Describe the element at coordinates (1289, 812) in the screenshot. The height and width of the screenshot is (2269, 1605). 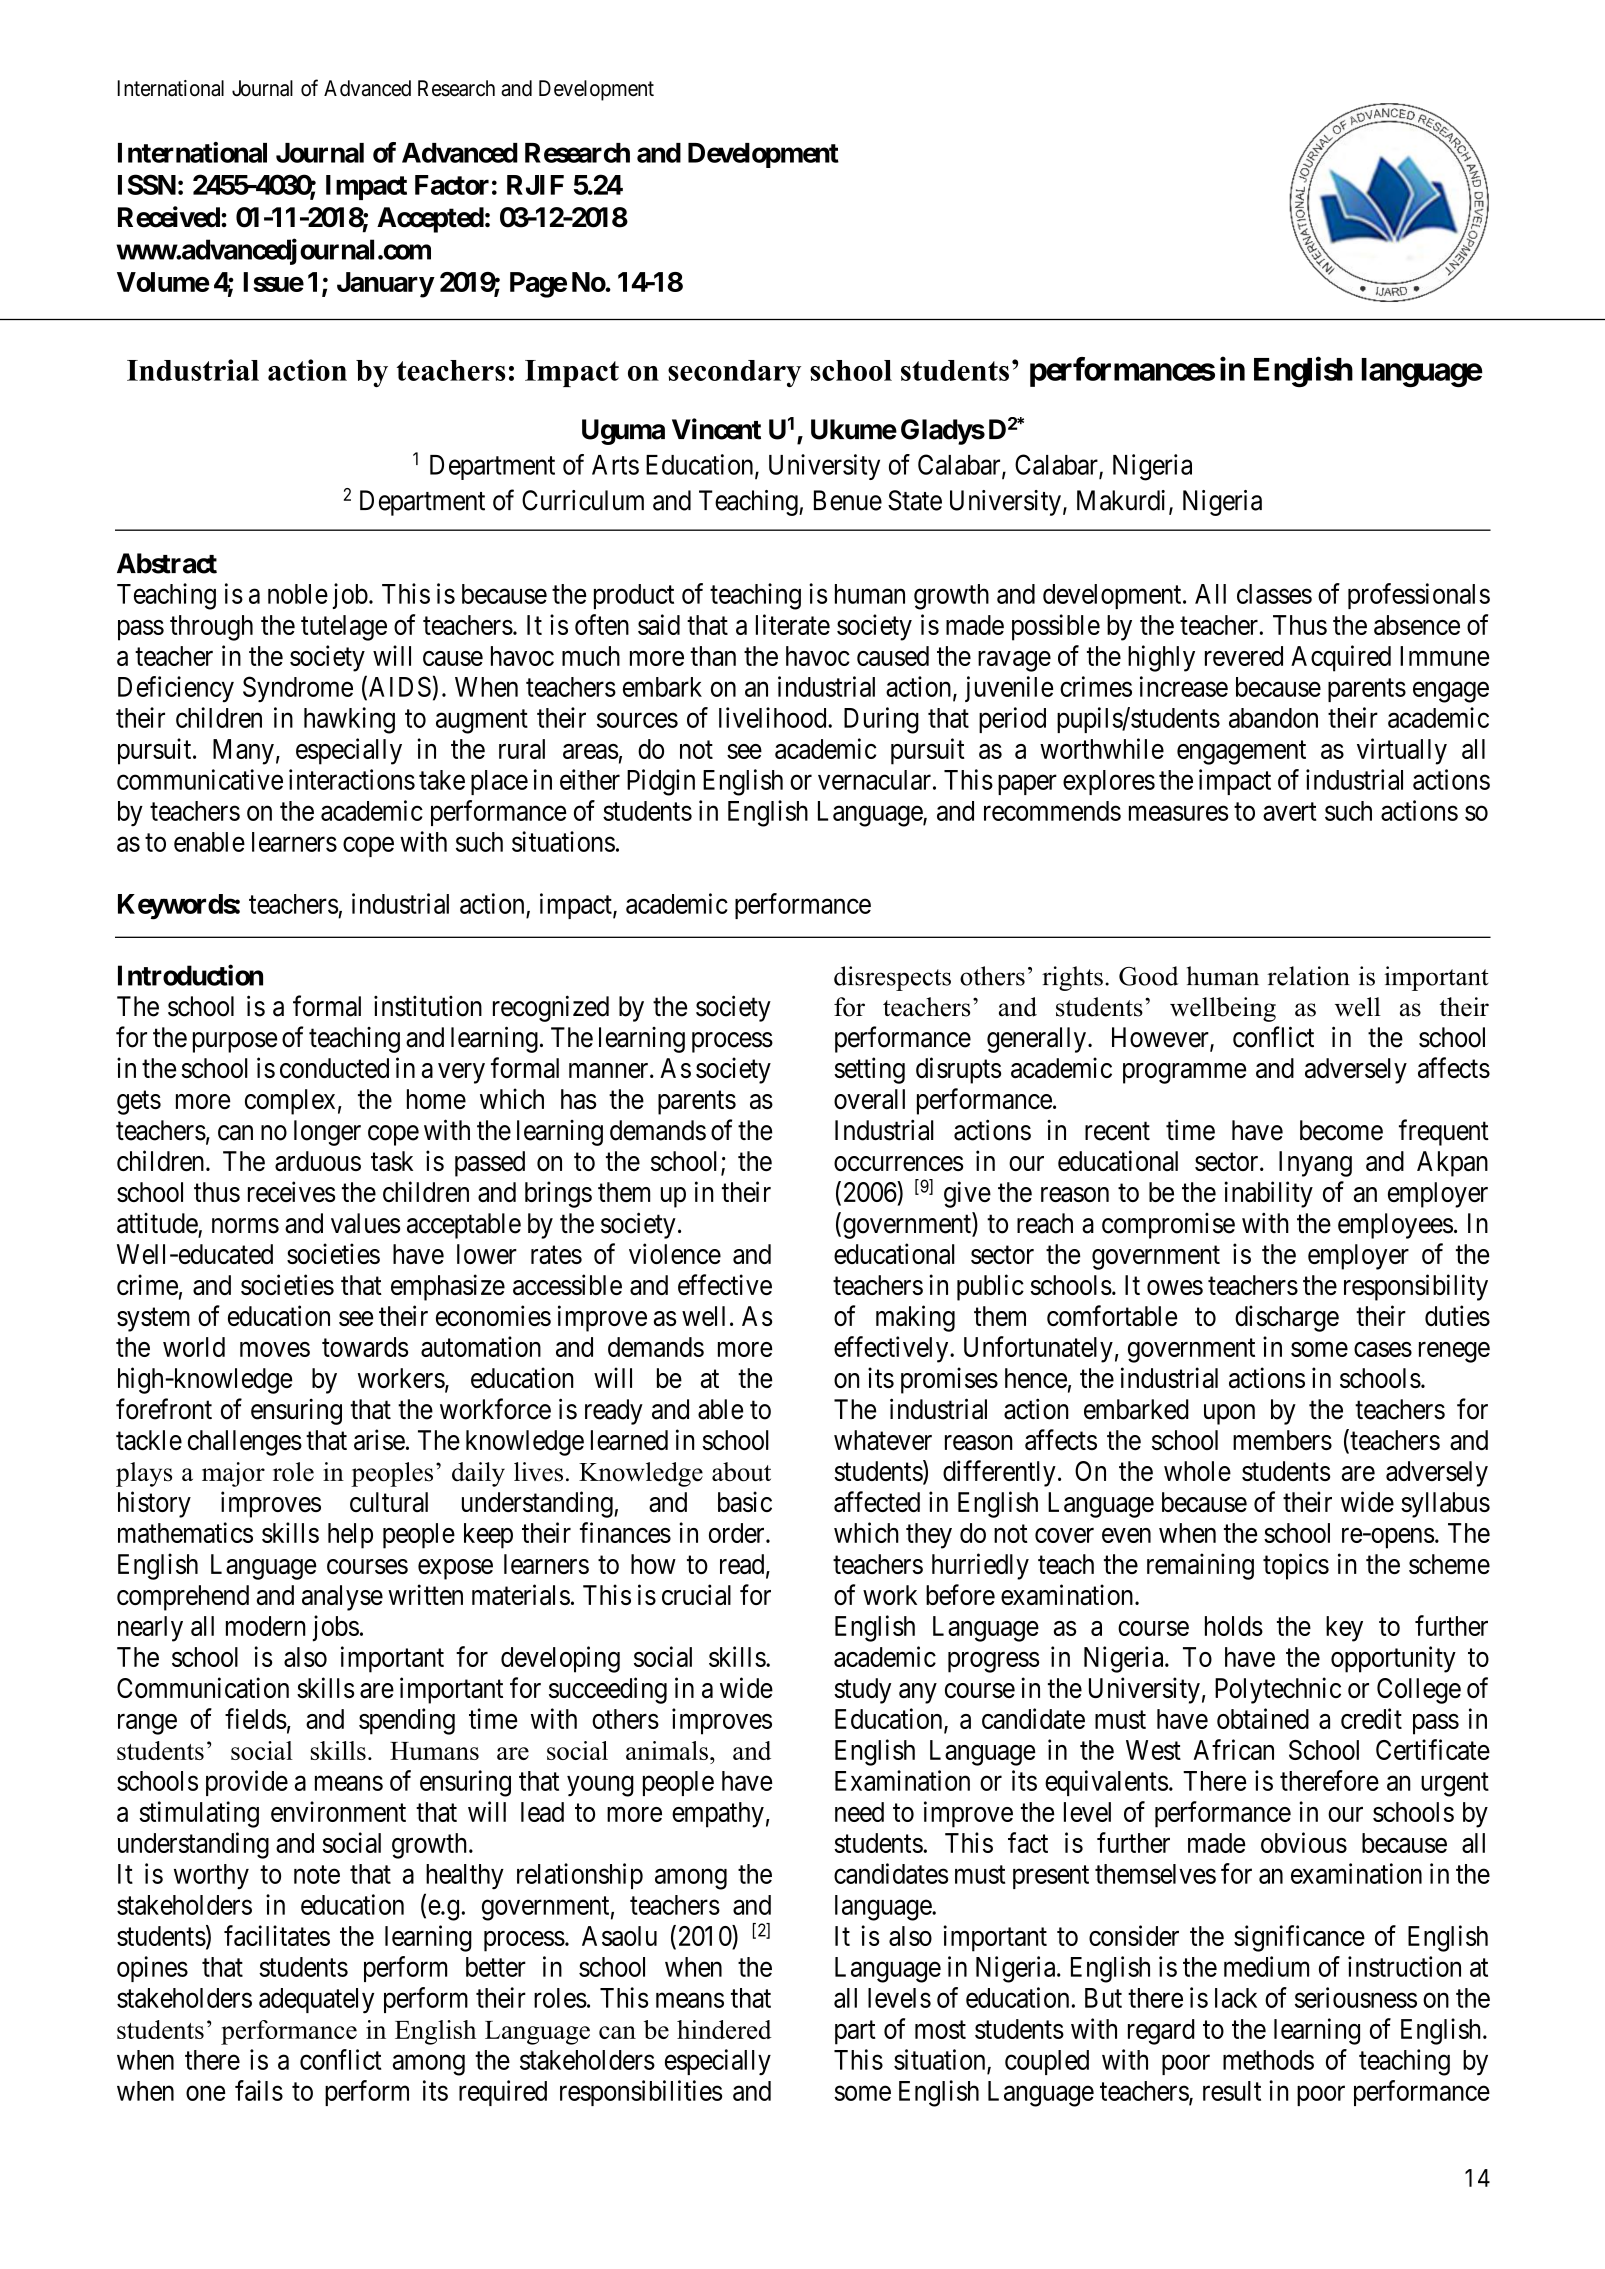
I see `avert` at that location.
